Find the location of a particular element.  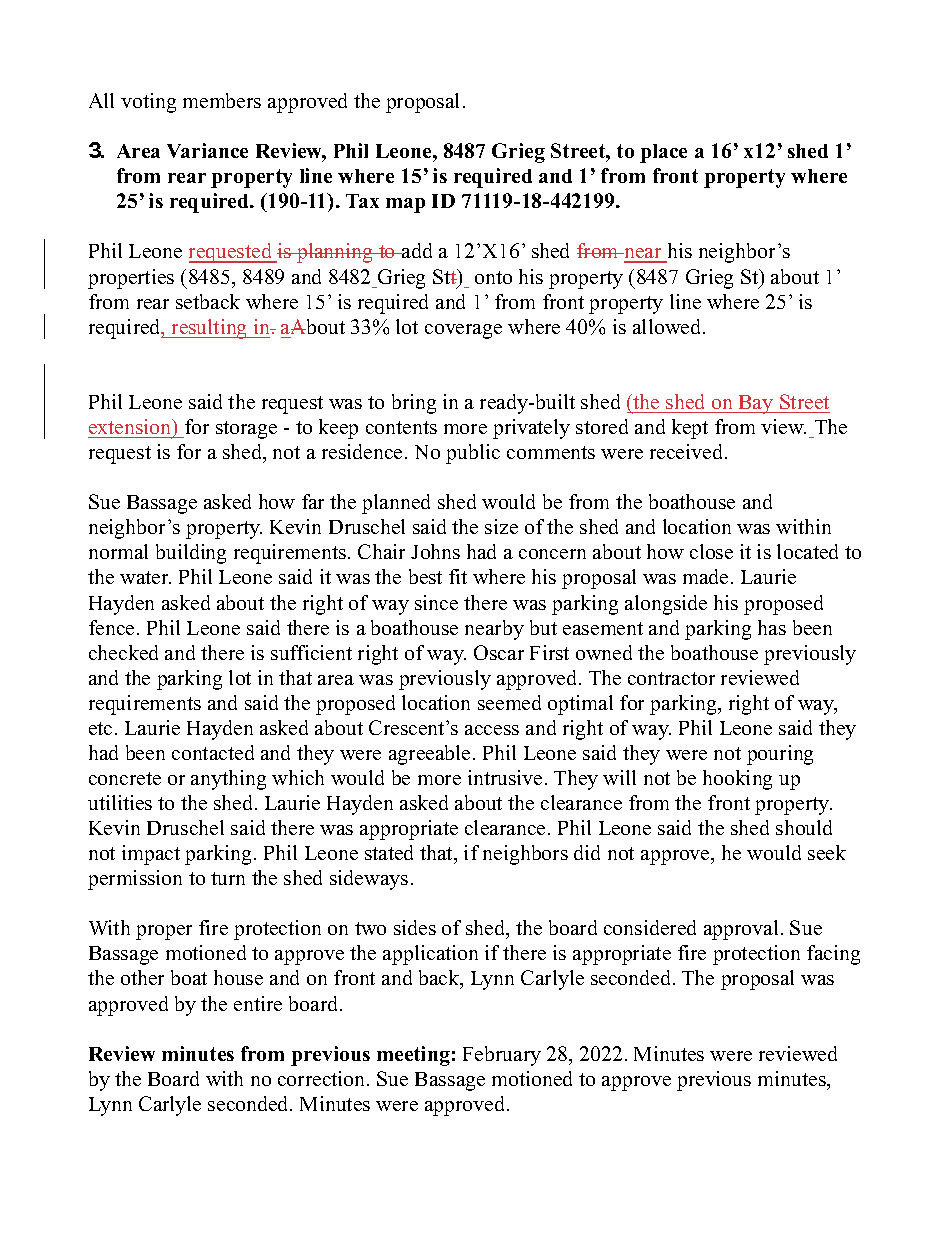

place is located at coordinates (663, 153).
